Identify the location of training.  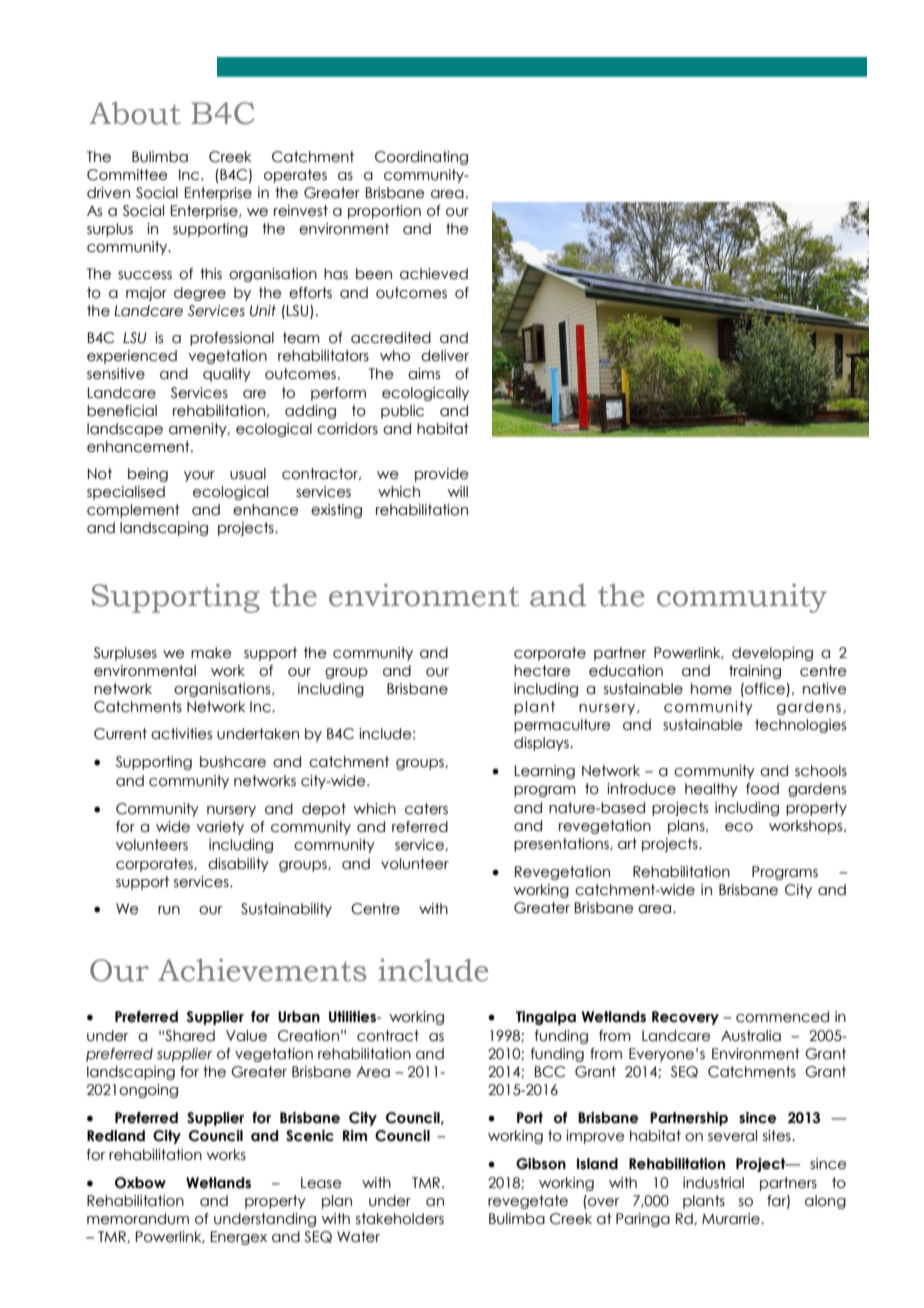
(755, 672).
